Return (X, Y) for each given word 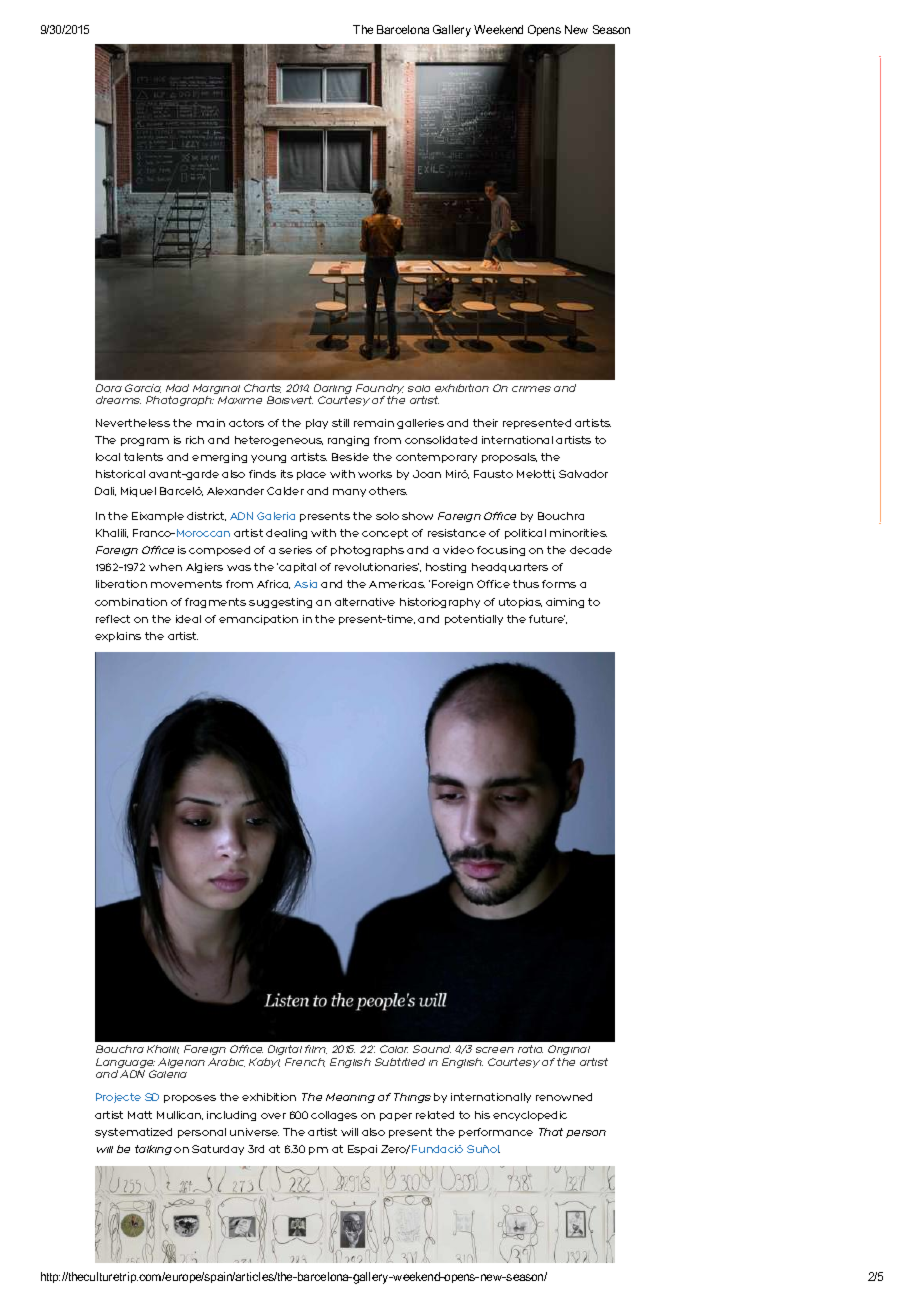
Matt (140, 1115)
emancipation (258, 620)
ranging (348, 441)
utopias (520, 603)
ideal (188, 619)
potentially (474, 620)
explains (118, 637)
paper (396, 1117)
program (145, 442)
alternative (365, 602)
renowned (564, 1097)
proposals (509, 458)
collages (334, 1116)
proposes (190, 1099)
